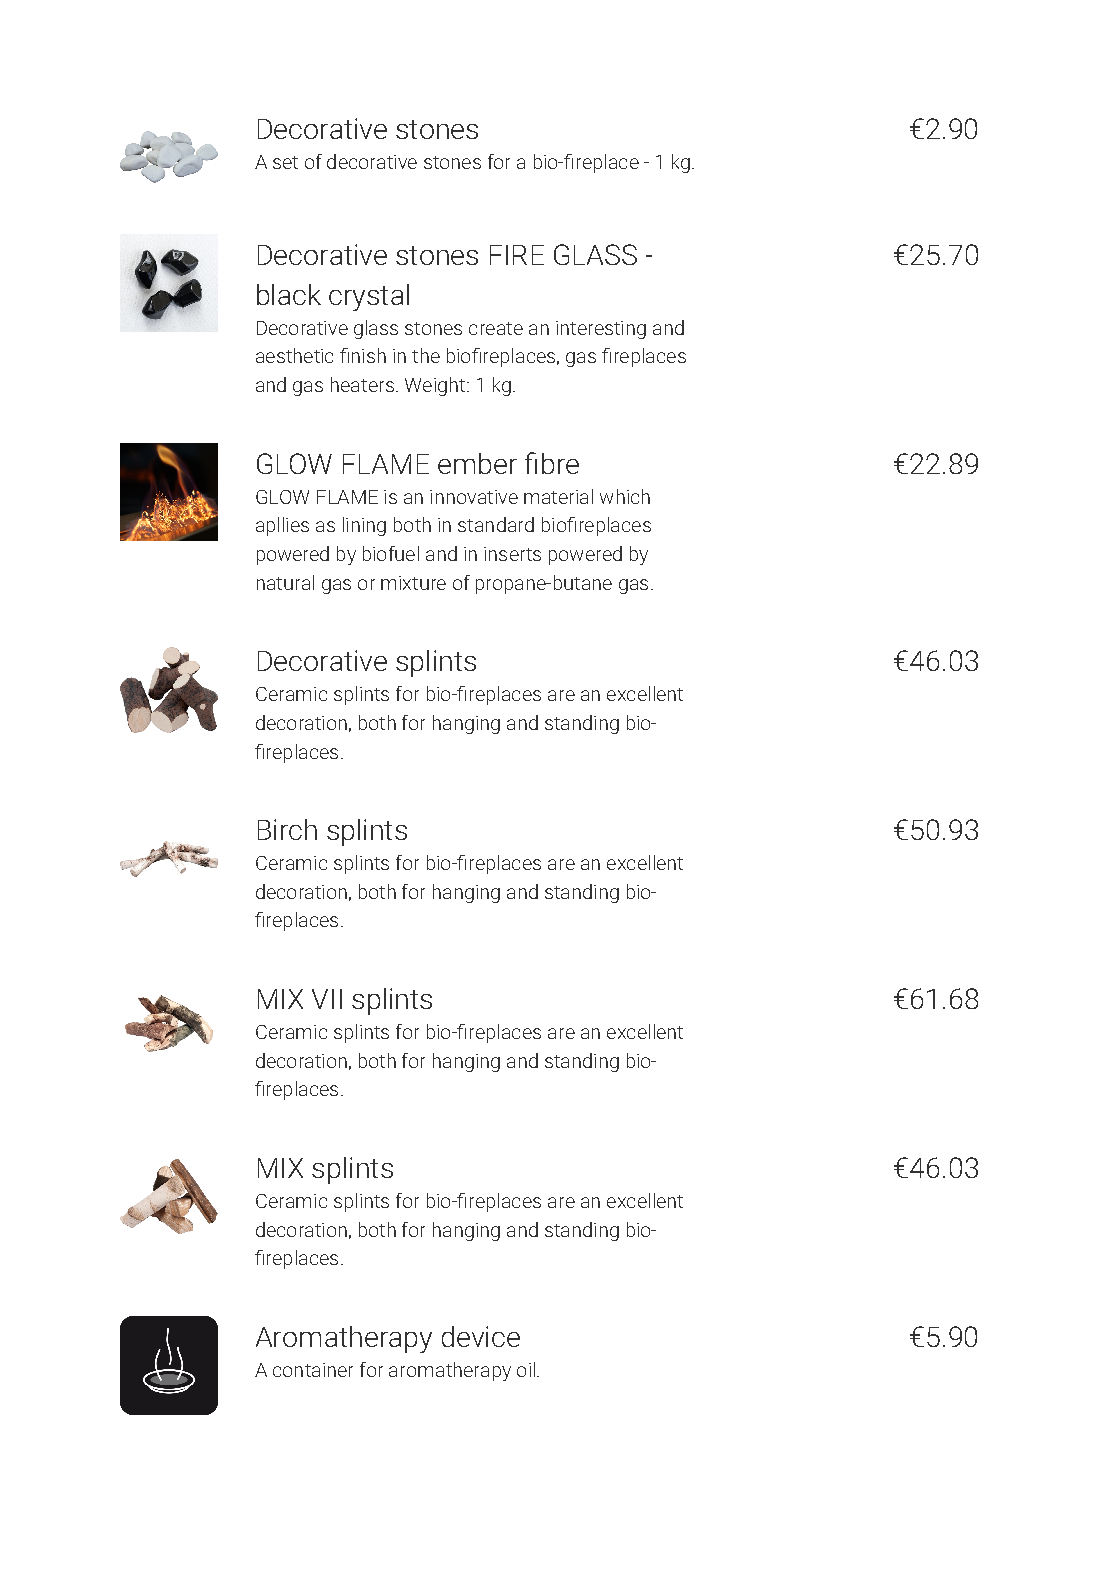 This image has width=1109, height=1569. I want to click on FIRE, so click(517, 255).
